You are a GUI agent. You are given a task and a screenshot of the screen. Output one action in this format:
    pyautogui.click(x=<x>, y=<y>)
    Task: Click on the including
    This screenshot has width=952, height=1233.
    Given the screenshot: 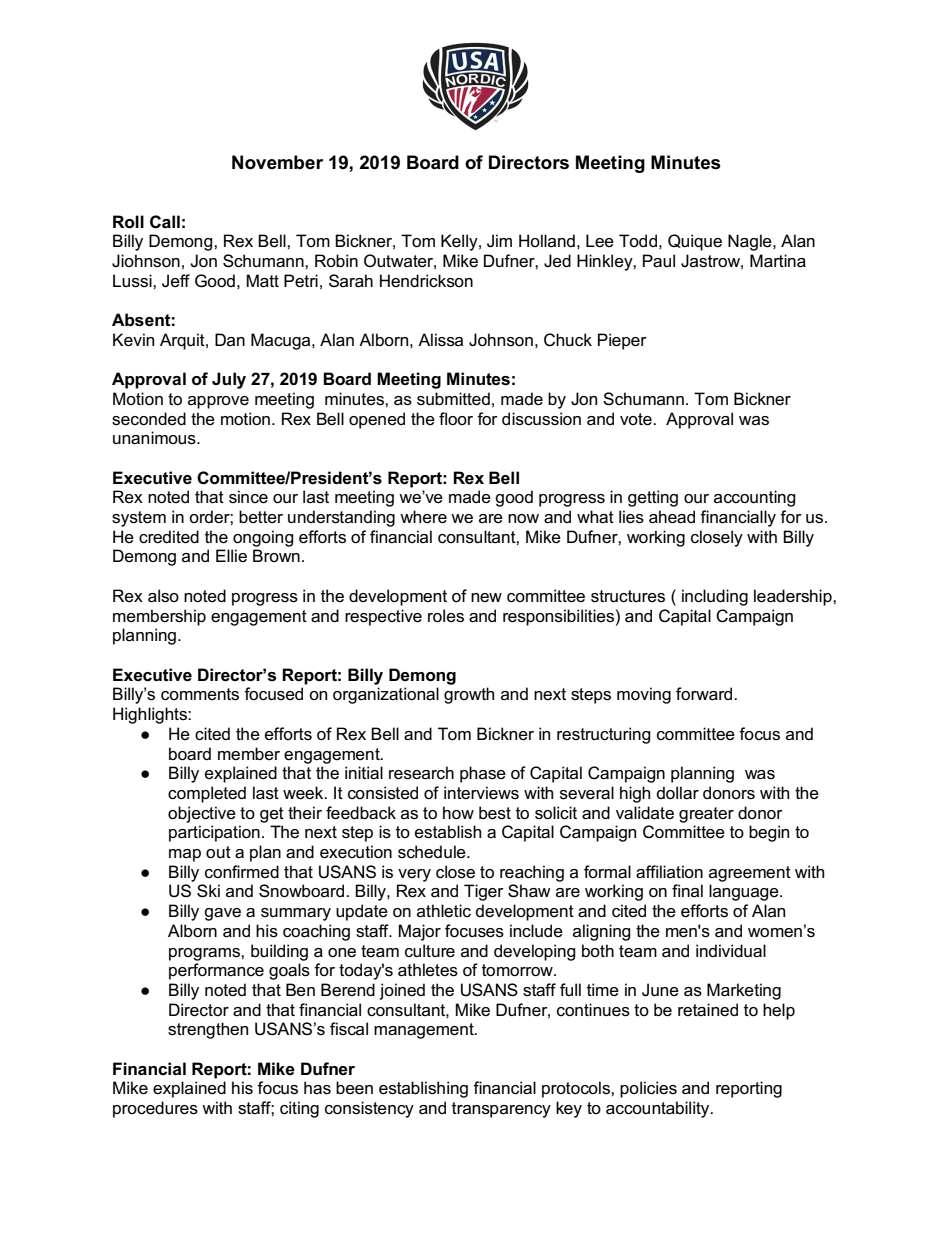 What is the action you would take?
    pyautogui.click(x=715, y=597)
